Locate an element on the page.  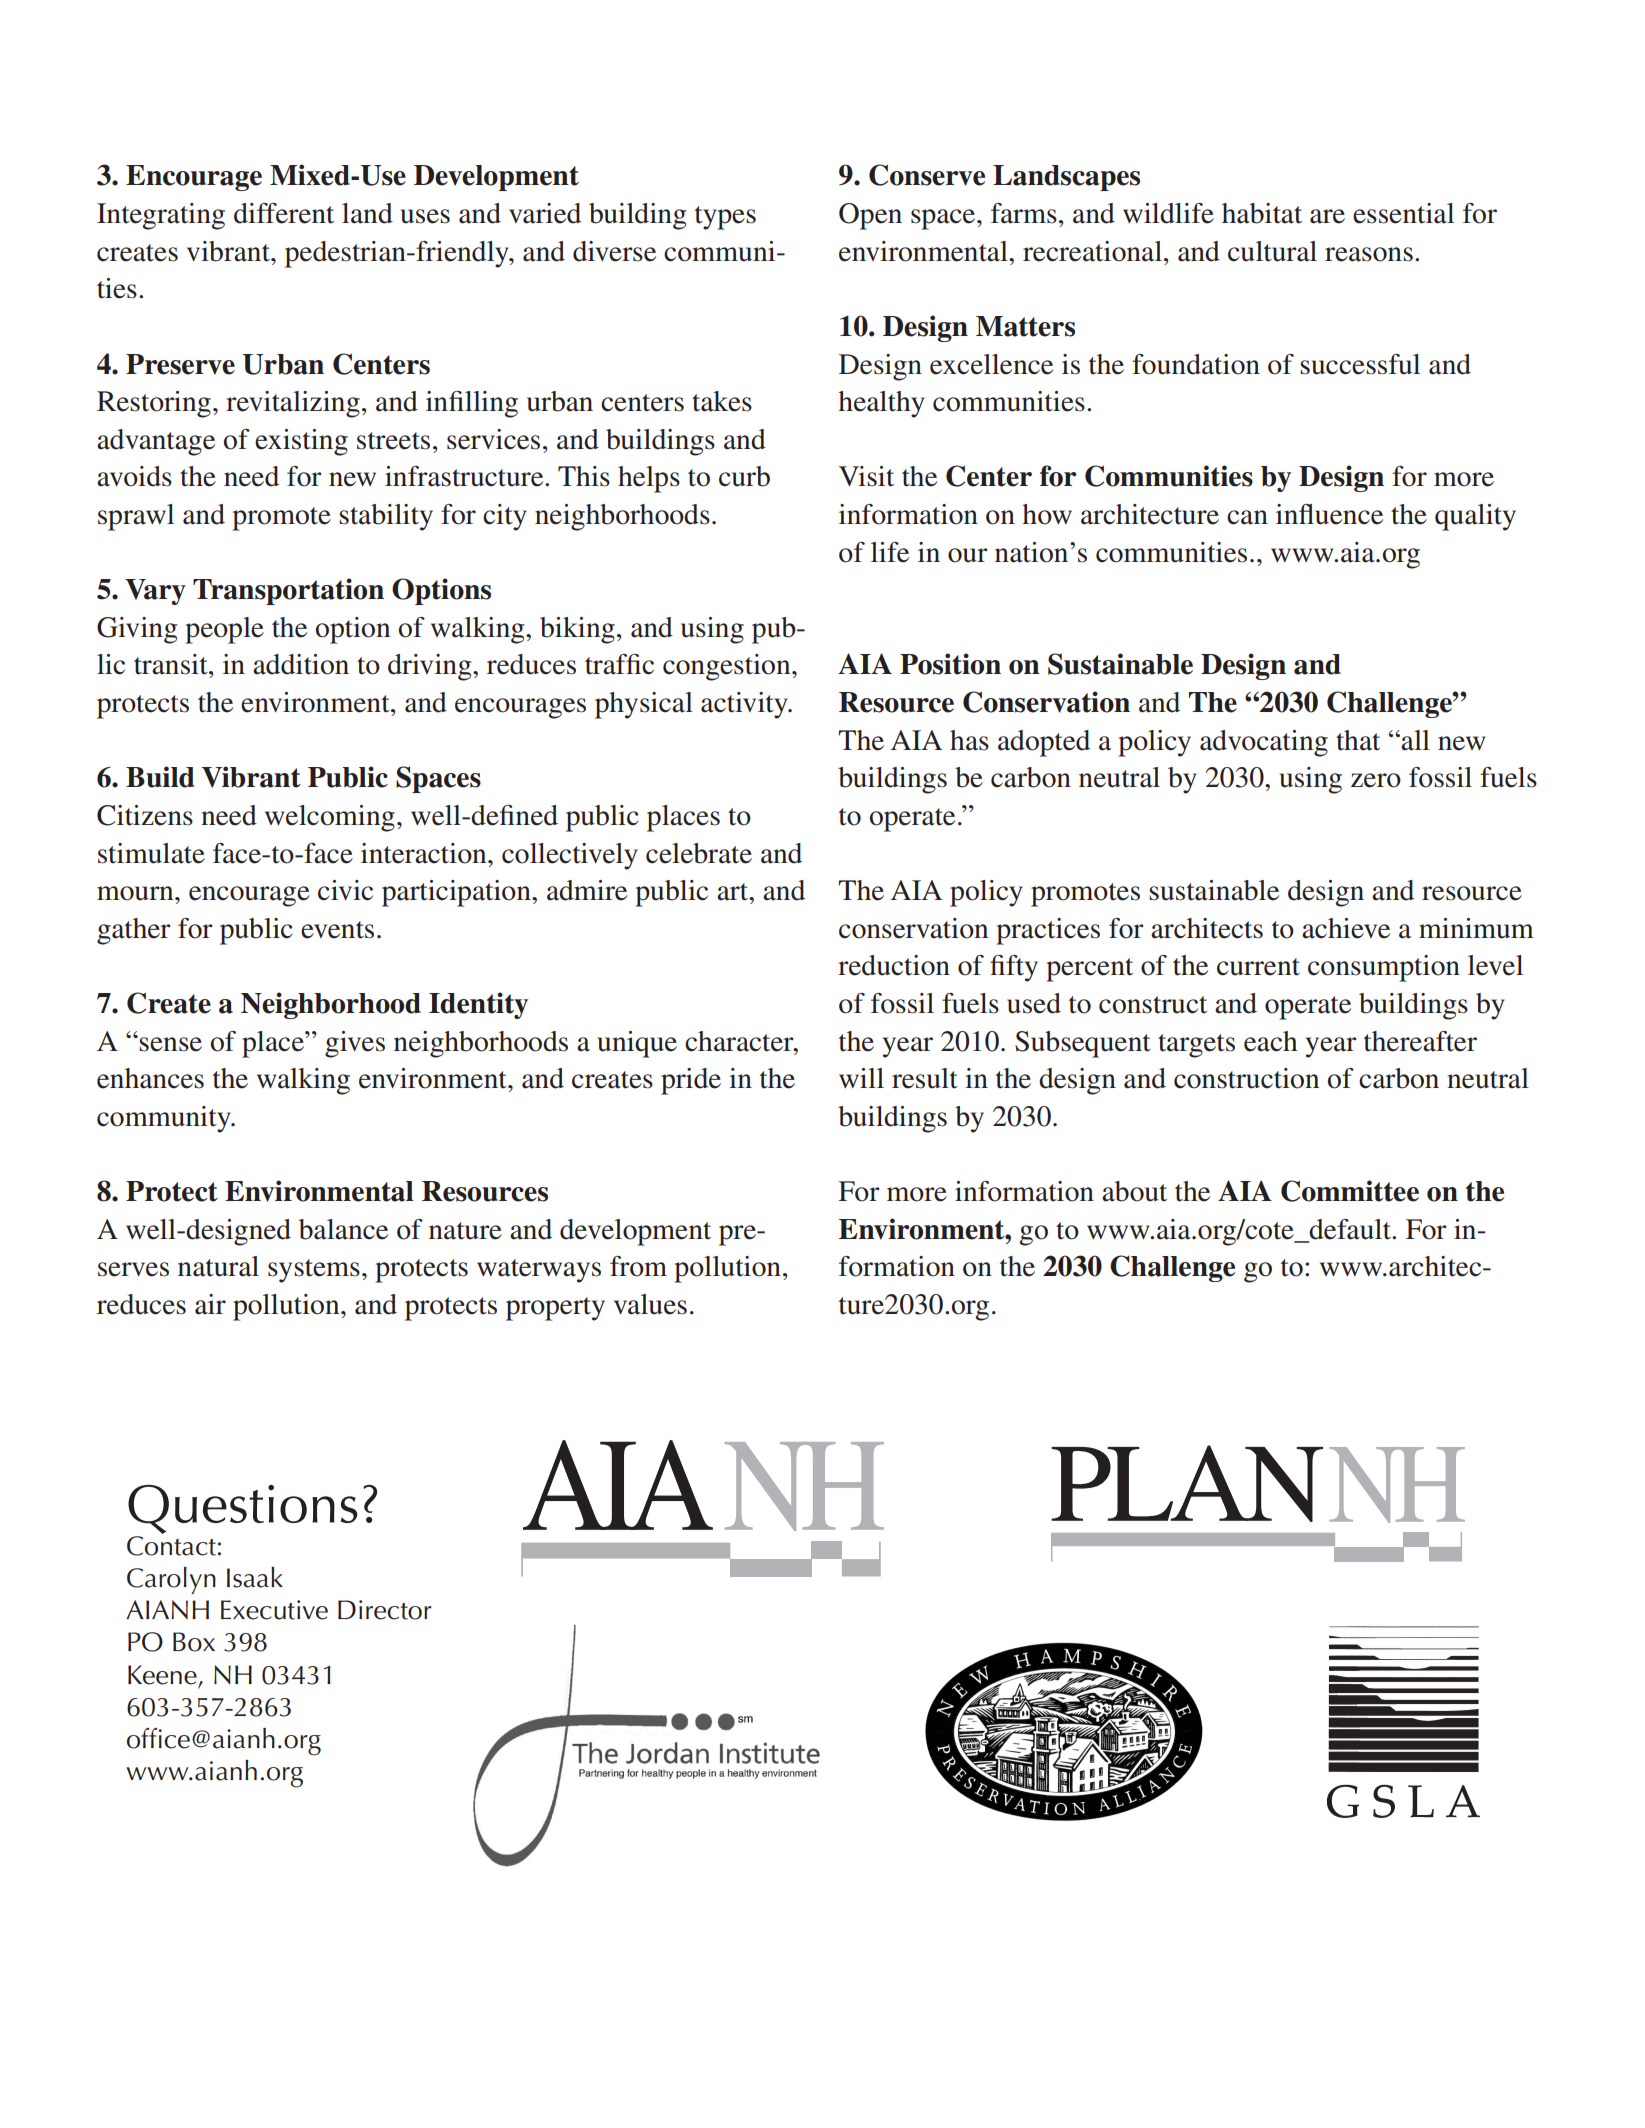
Executive is located at coordinates (274, 1610).
